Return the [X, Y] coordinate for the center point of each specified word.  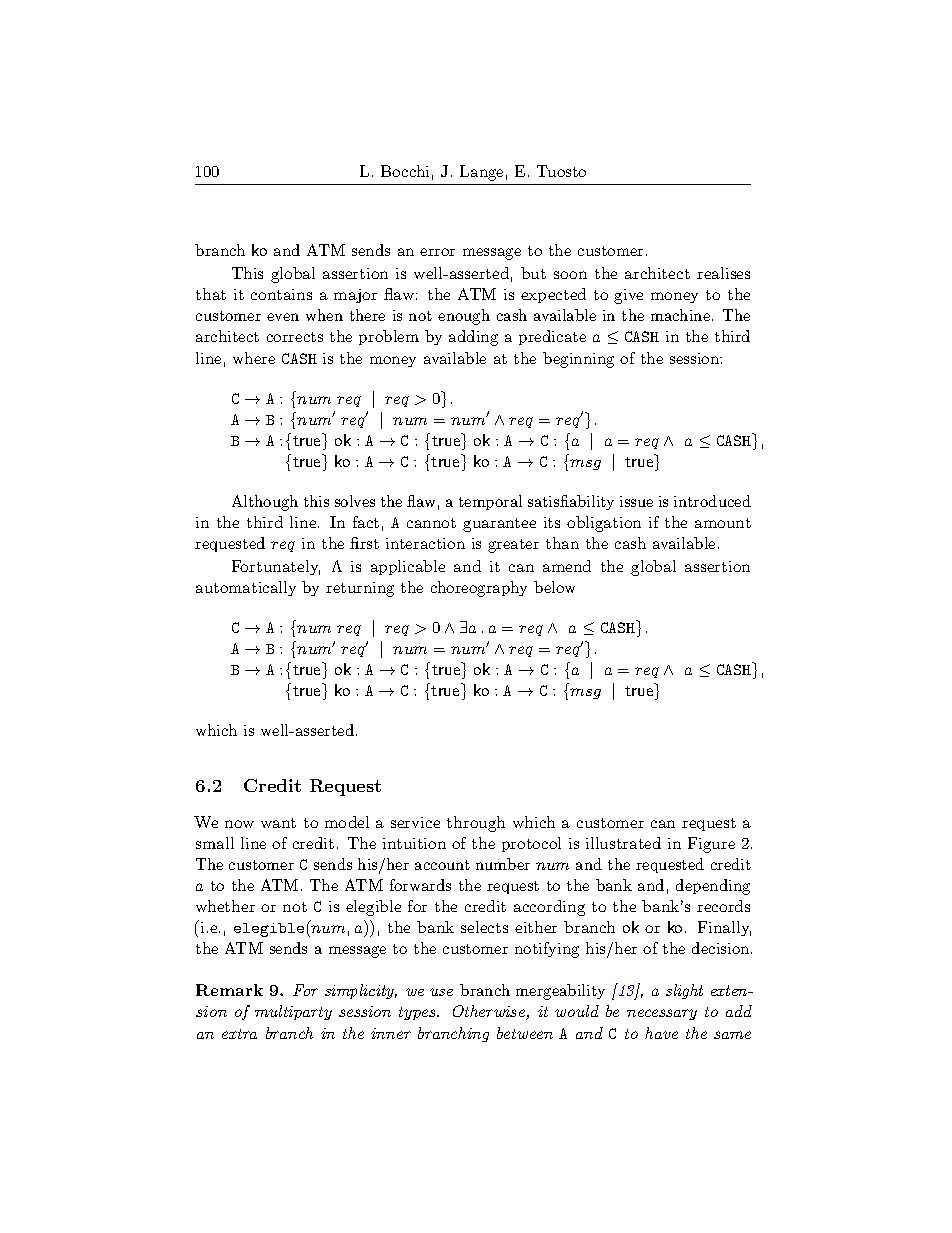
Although [265, 503]
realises [723, 273]
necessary [662, 1014]
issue [636, 501]
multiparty [293, 1012]
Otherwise [490, 1012]
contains [281, 294]
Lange [481, 173]
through [476, 824]
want [278, 823]
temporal [490, 502]
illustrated [623, 843]
